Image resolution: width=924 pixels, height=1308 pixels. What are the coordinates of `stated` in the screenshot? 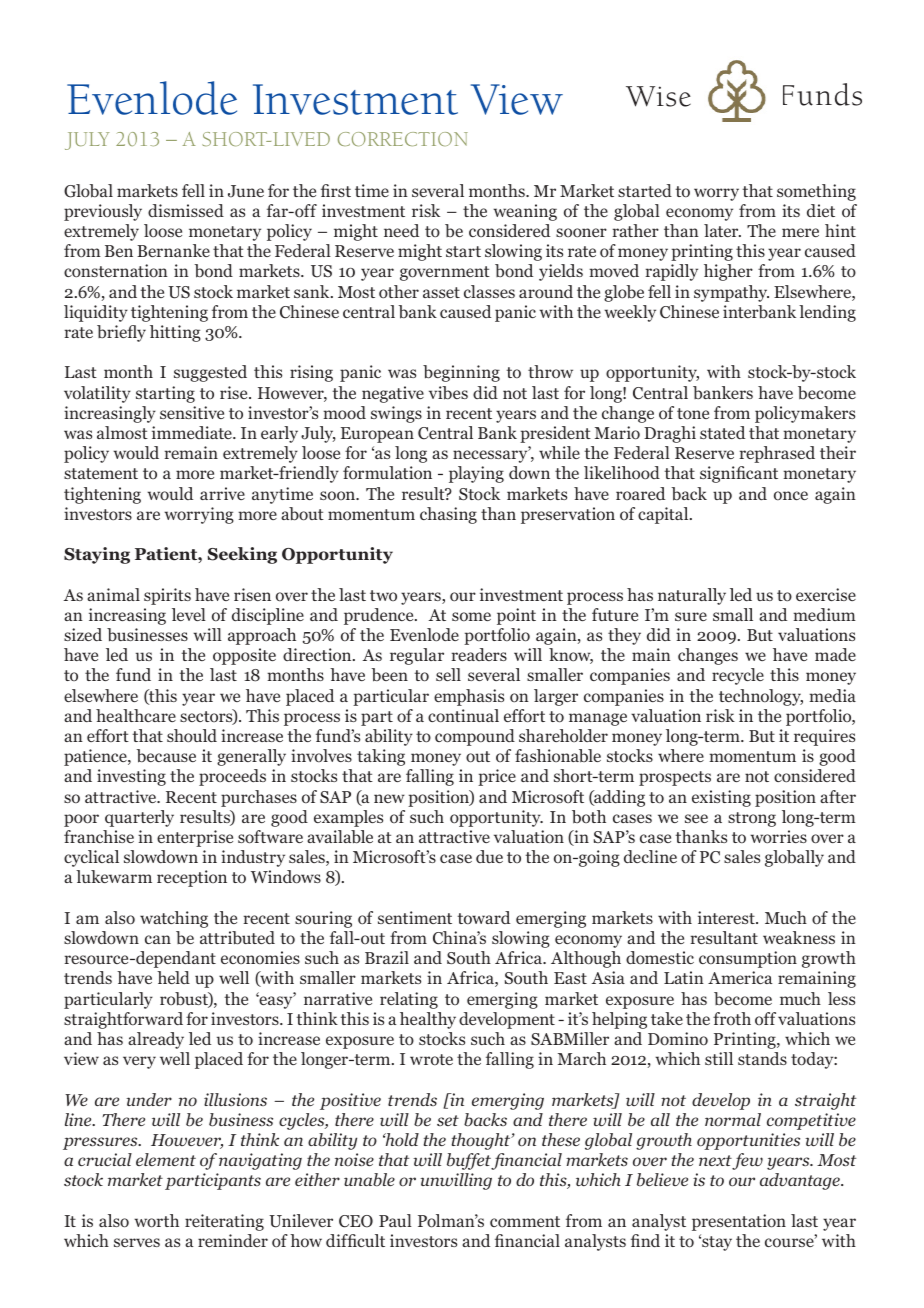 It's located at (722, 432).
